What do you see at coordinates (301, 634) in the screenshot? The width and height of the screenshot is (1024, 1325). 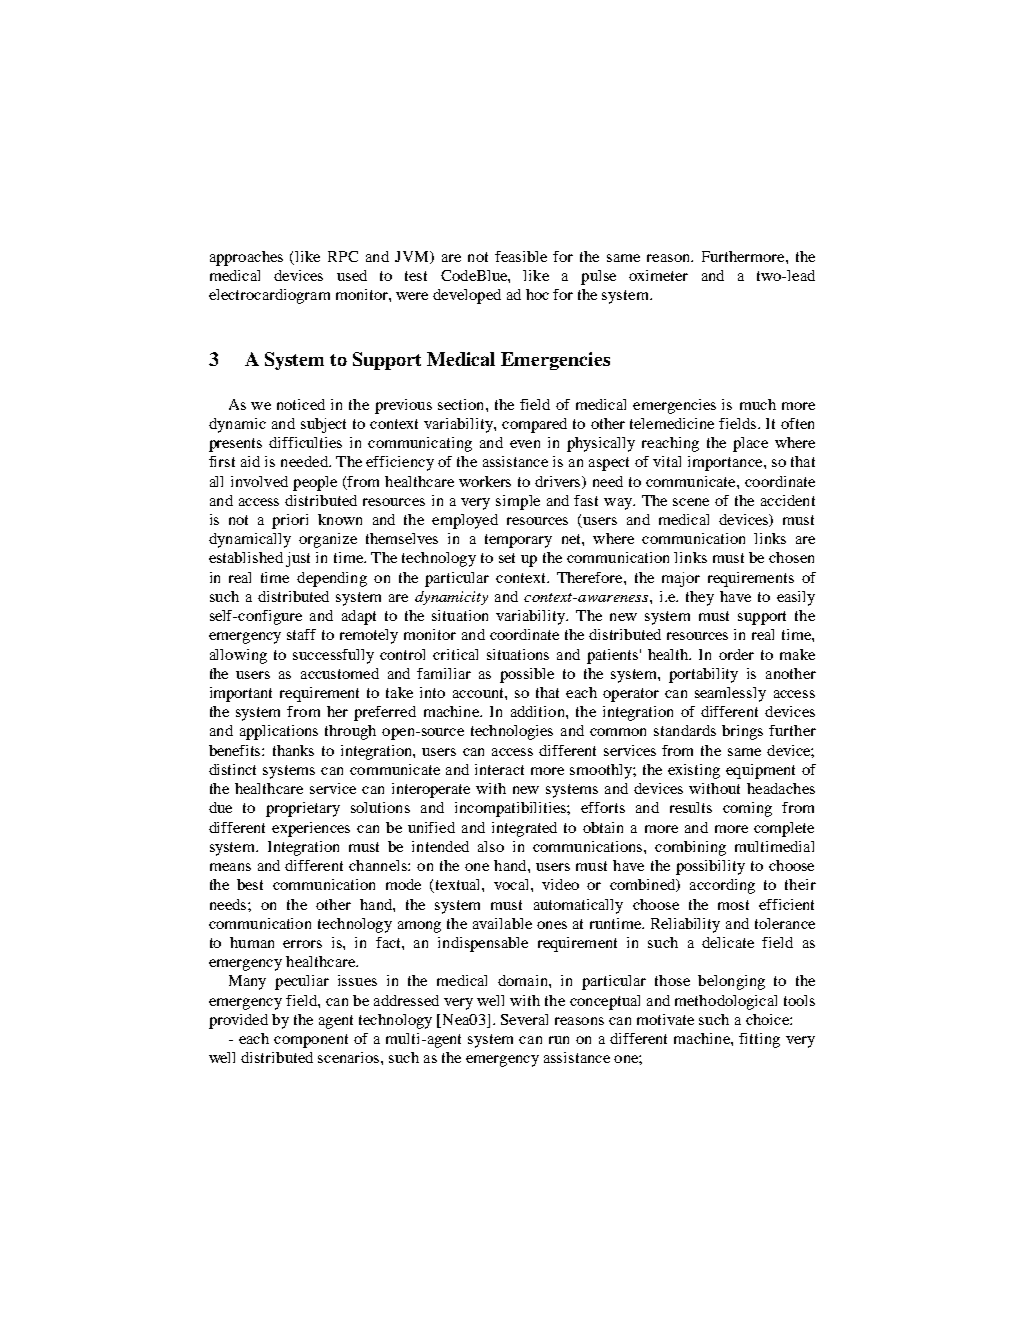 I see `staff` at bounding box center [301, 634].
